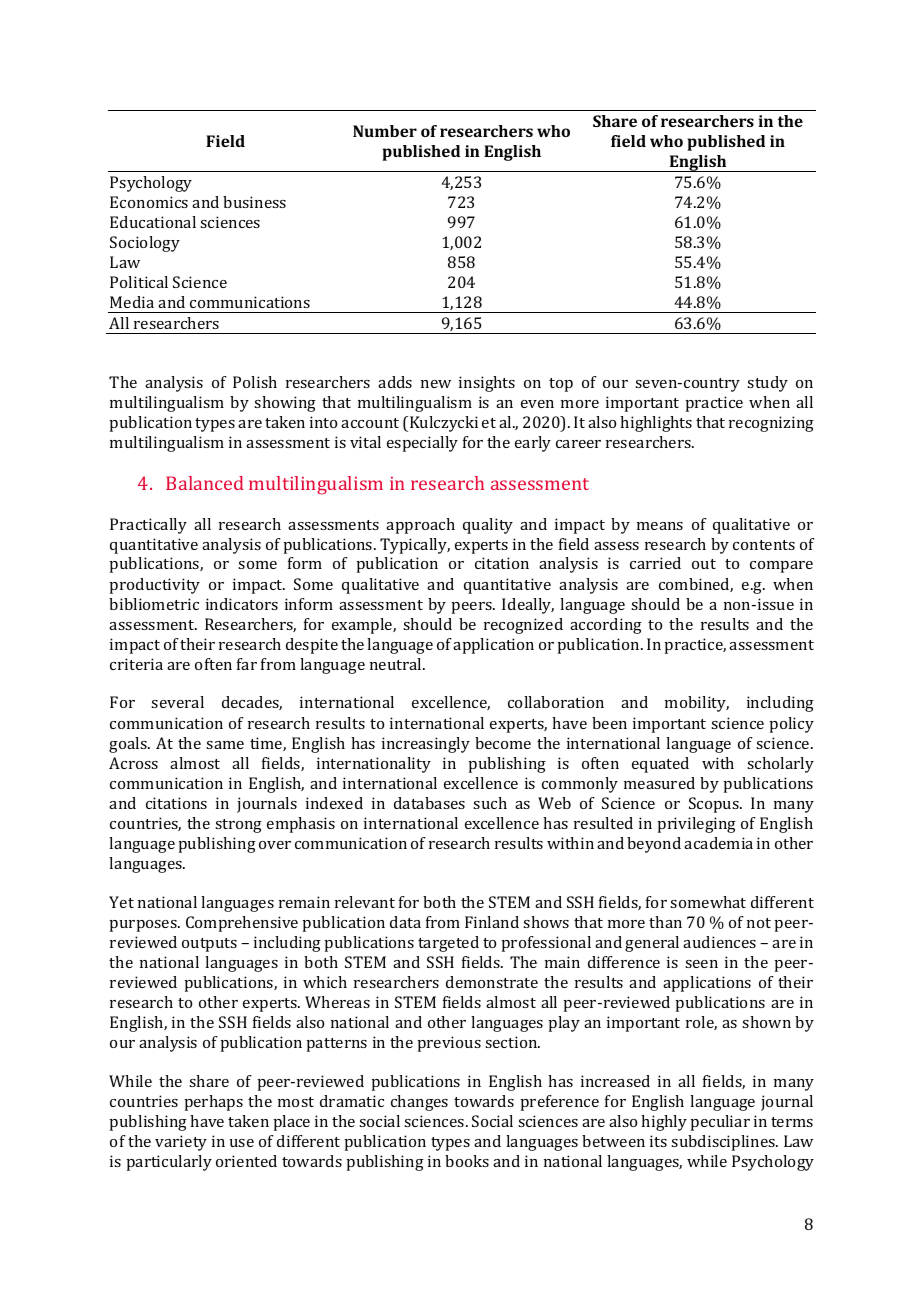 This image has height=1309, width=924. Describe the element at coordinates (660, 526) in the image. I see `means` at that location.
